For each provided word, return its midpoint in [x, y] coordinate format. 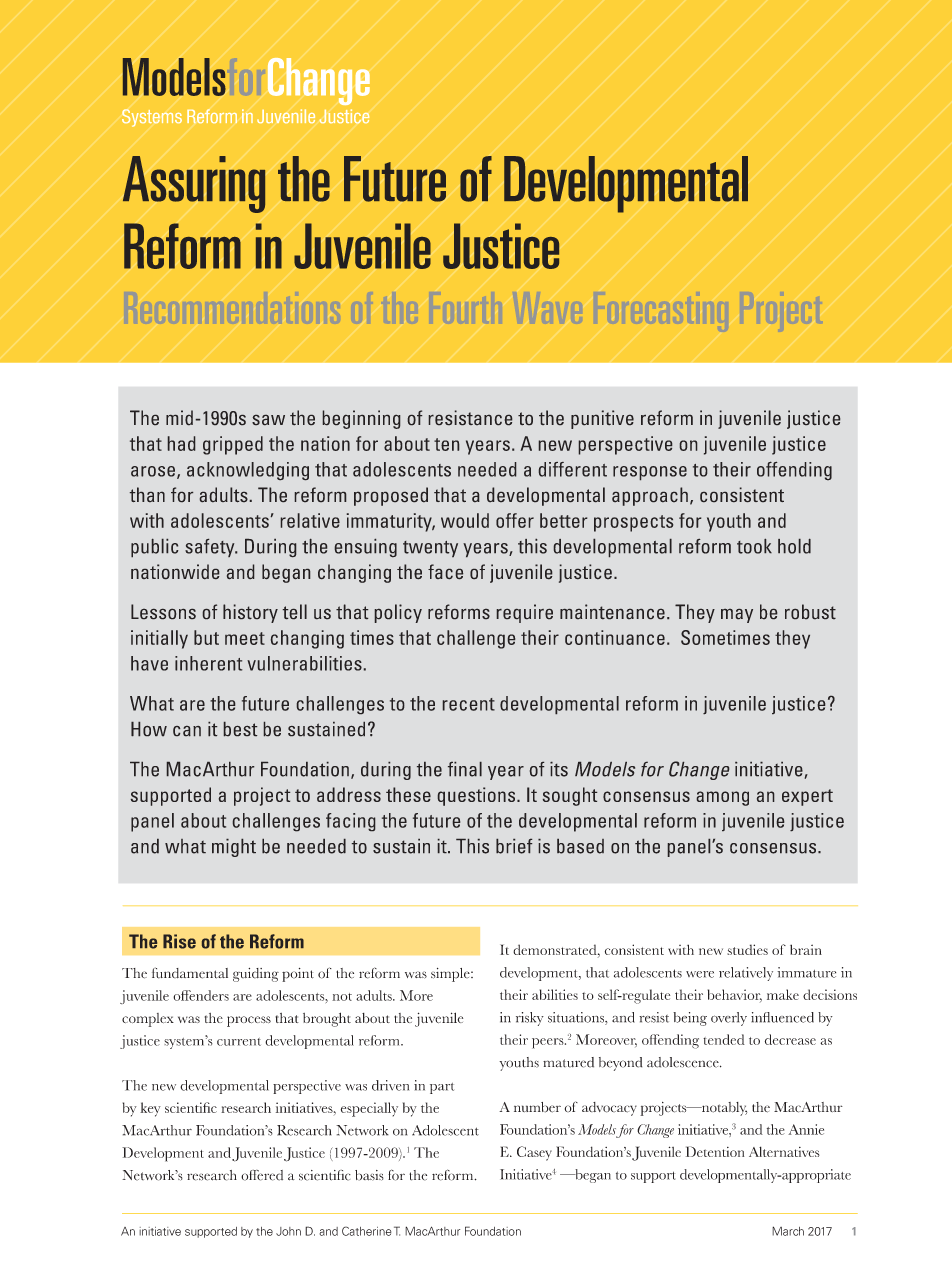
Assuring [194, 184]
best [240, 729]
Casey [534, 1153]
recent [469, 704]
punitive [602, 419]
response [650, 473]
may [737, 616]
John [288, 1231]
